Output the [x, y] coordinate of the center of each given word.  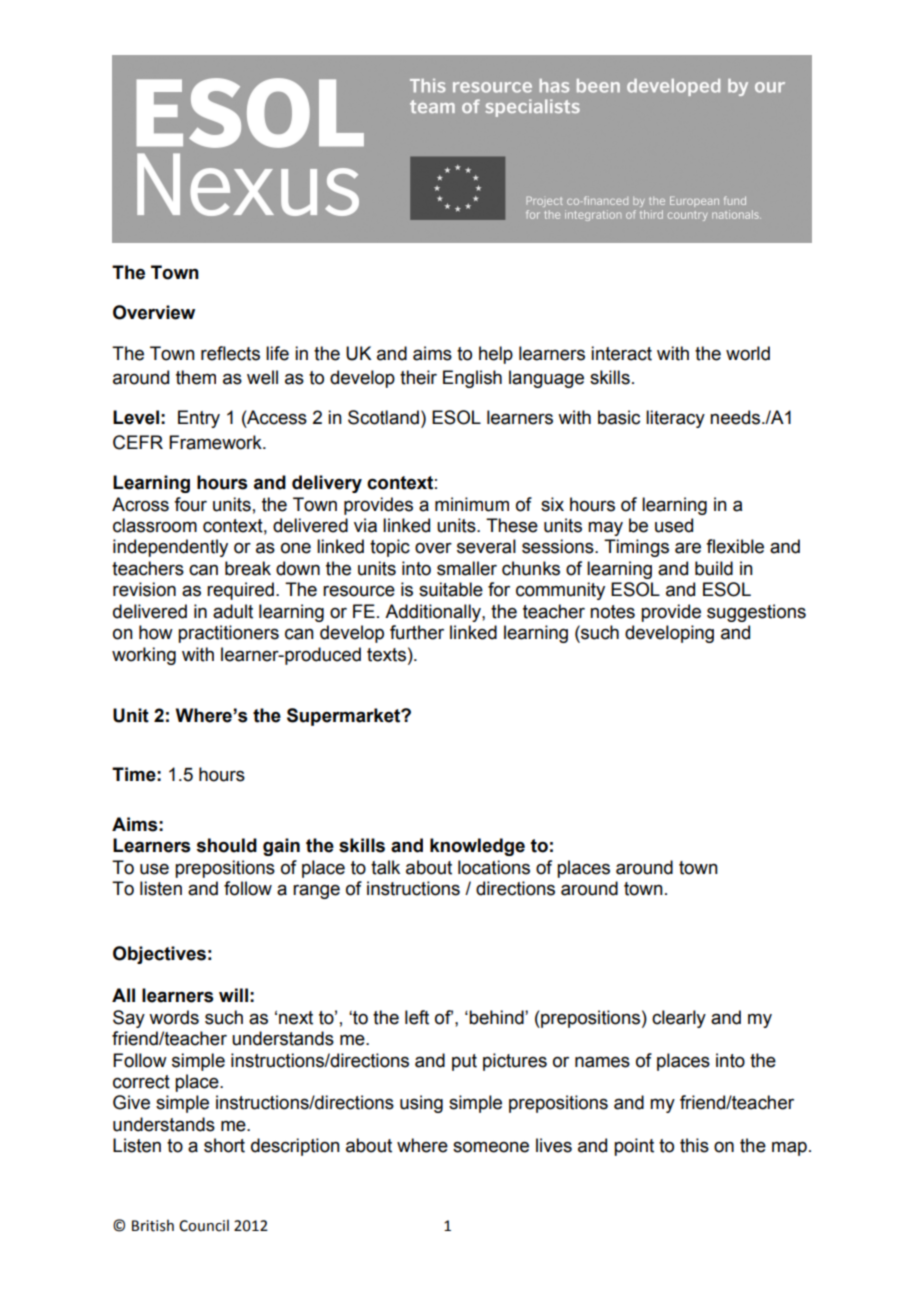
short [224, 1145]
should [227, 845]
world [748, 353]
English [472, 379]
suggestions [756, 613]
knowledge [477, 847]
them [196, 377]
